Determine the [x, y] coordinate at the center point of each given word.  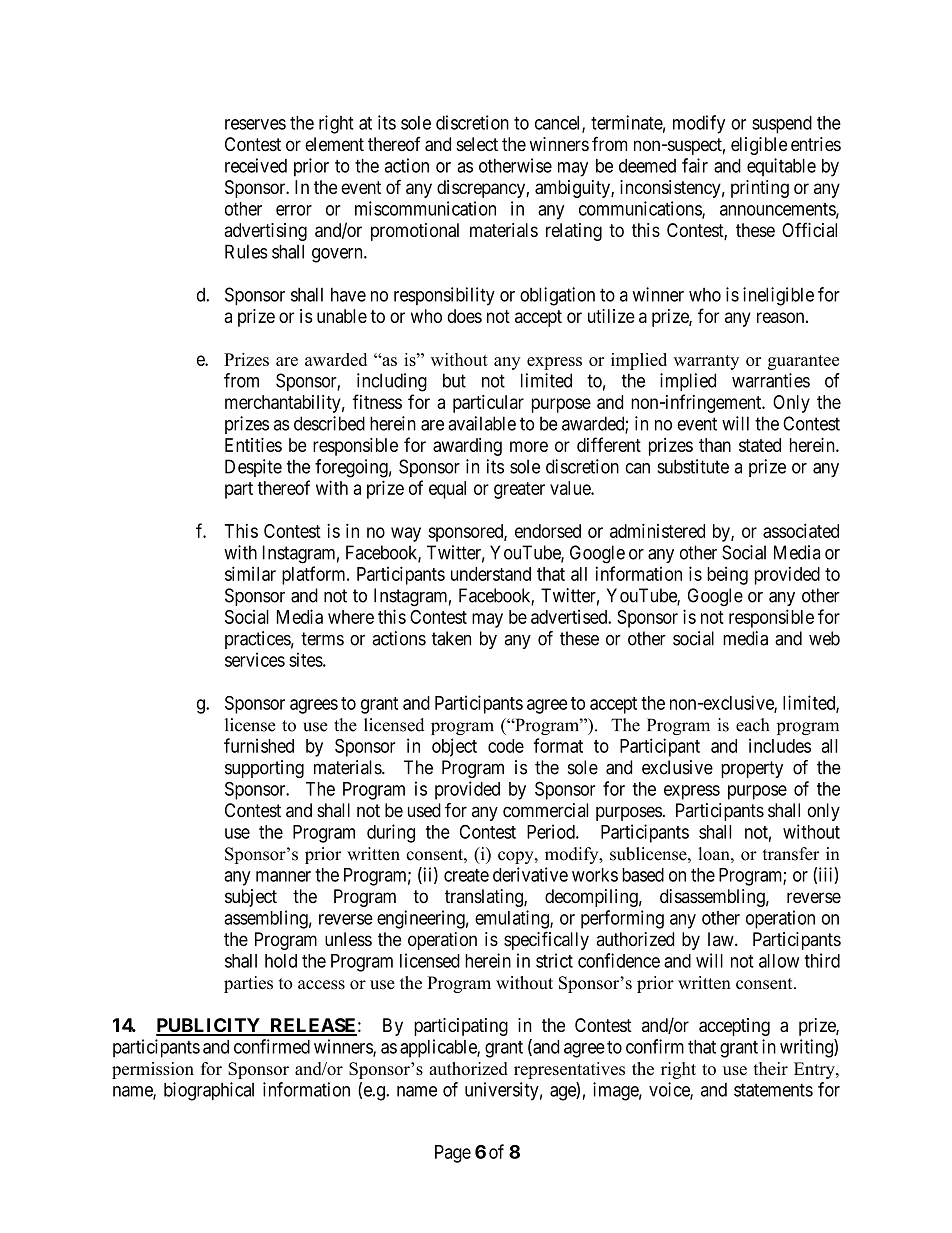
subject [251, 898]
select [477, 144]
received [256, 165]
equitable [781, 167]
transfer [791, 854]
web [824, 638]
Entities [253, 445]
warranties [771, 380]
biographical [209, 1091]
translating [485, 898]
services [255, 659]
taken [451, 638]
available [482, 423]
